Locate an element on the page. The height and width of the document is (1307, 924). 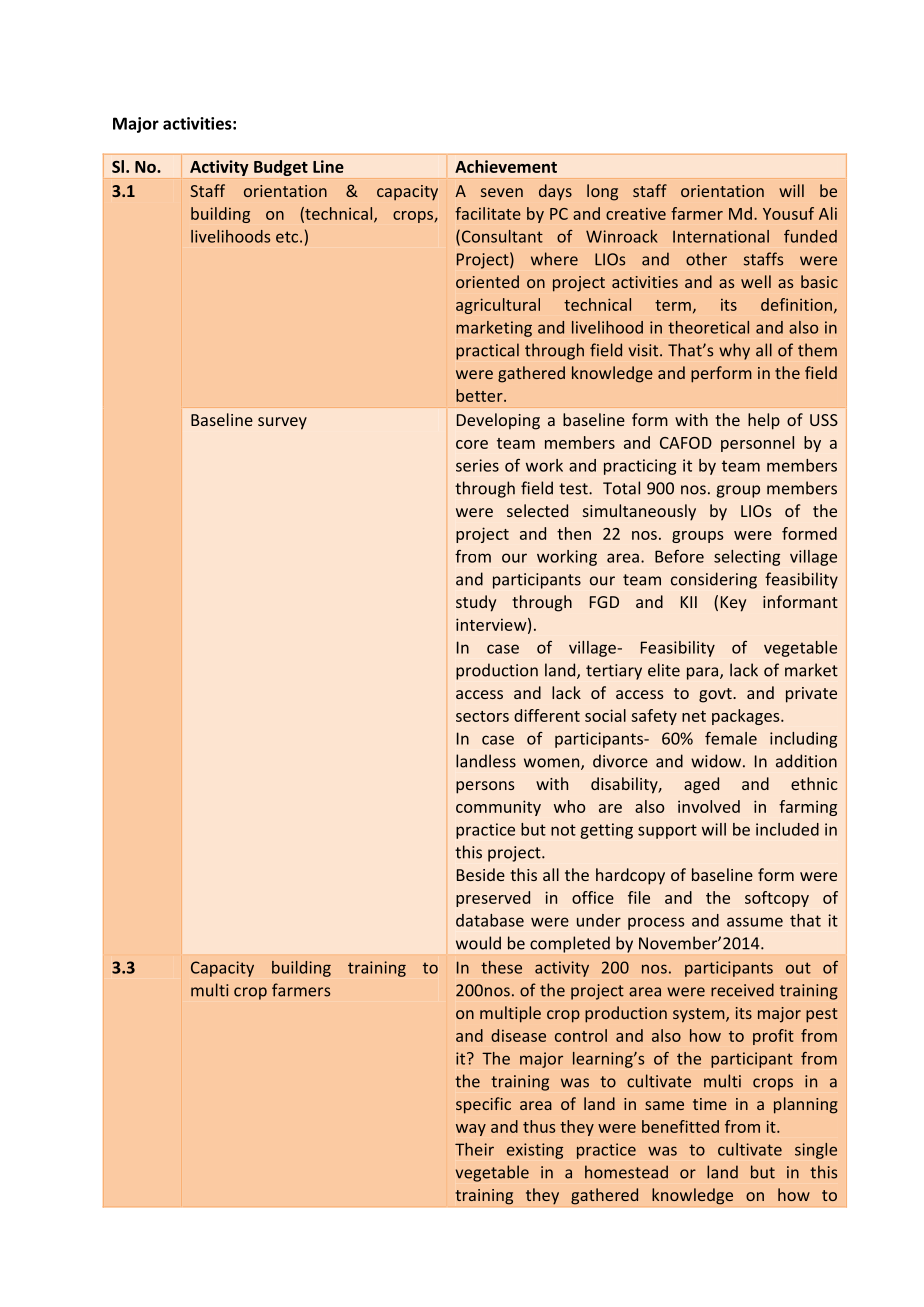
survey is located at coordinates (282, 423).
